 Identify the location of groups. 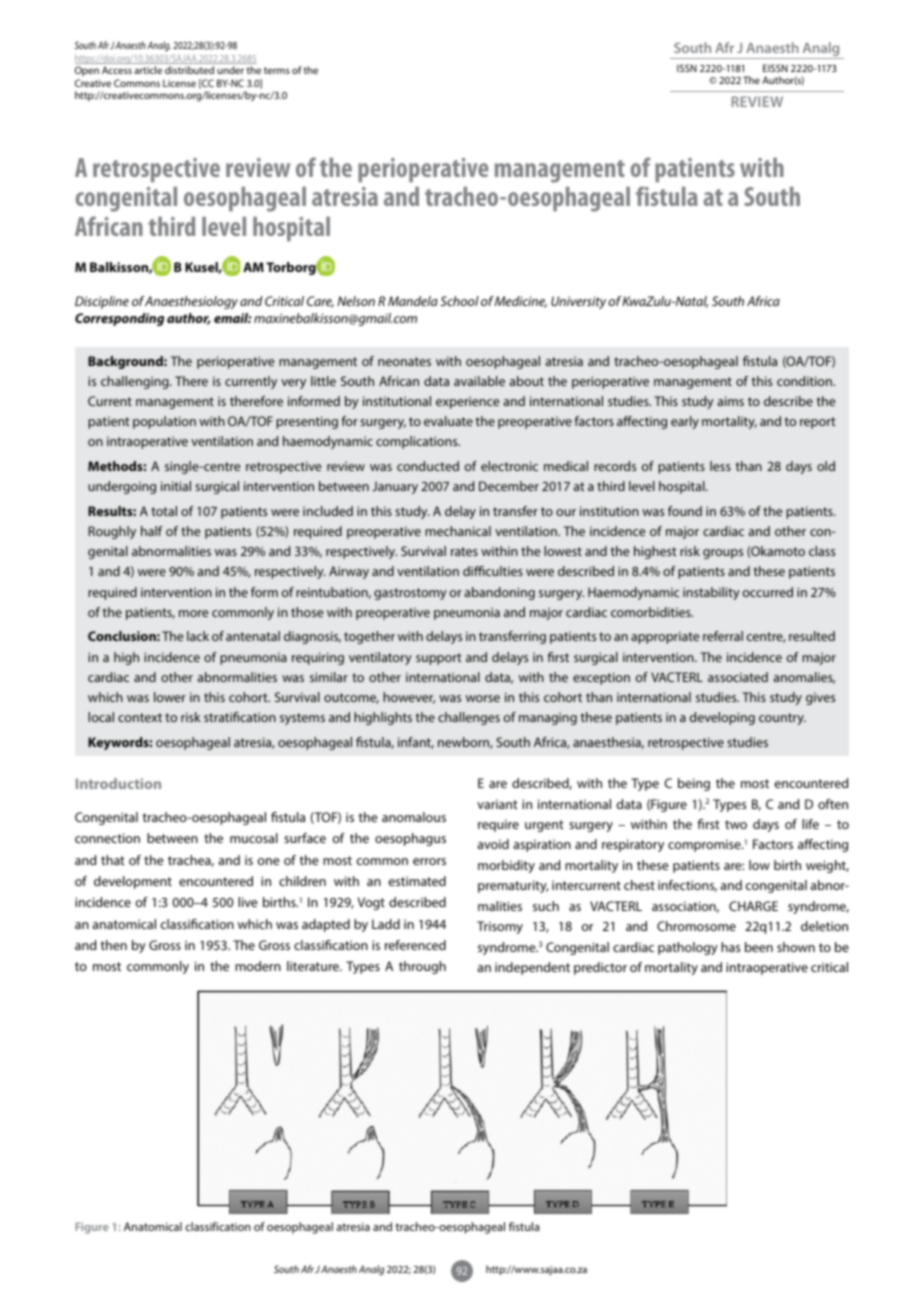
(723, 554).
